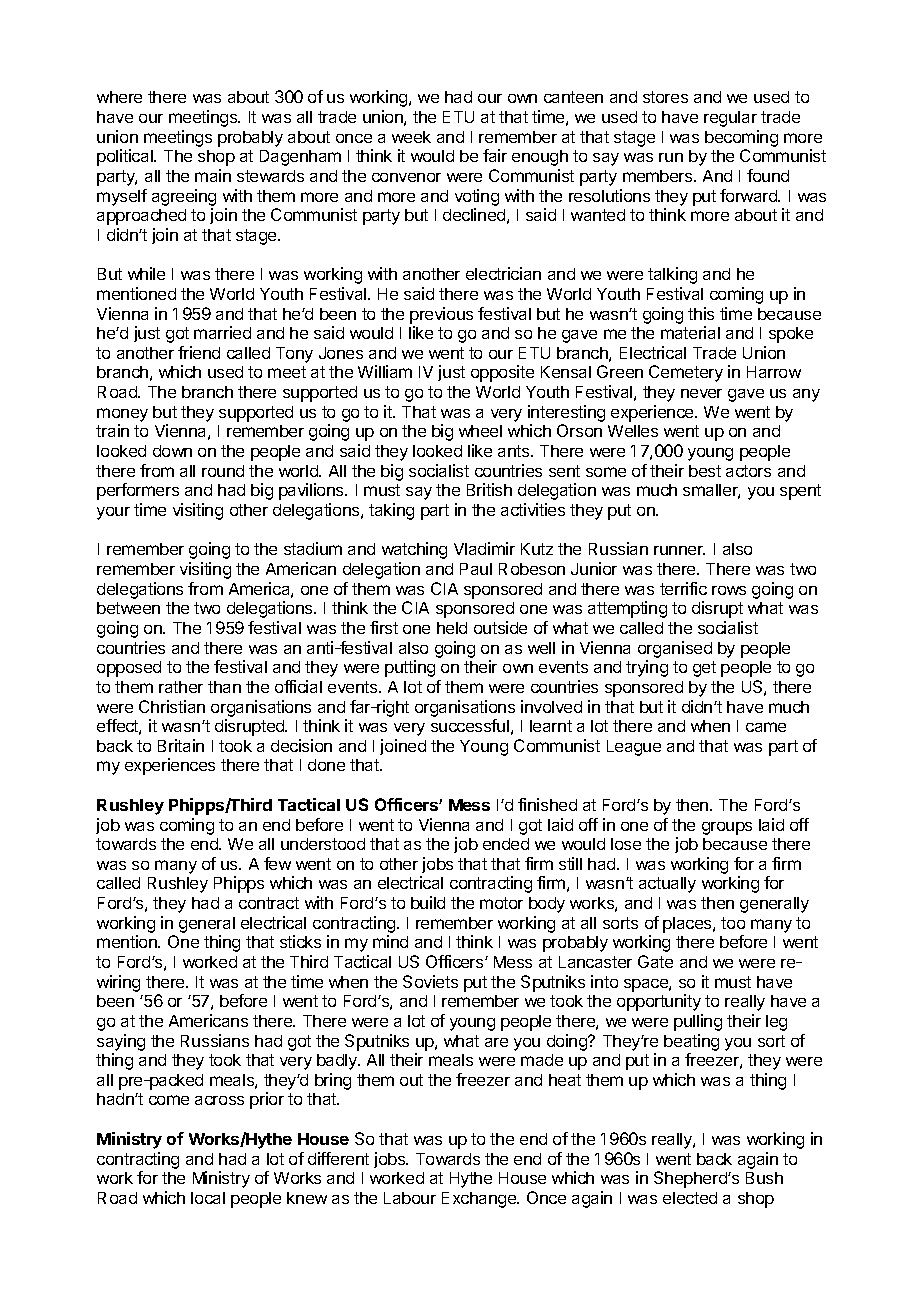 This page has height=1308, width=924. Describe the element at coordinates (208, 1198) in the page. I see `local` at that location.
